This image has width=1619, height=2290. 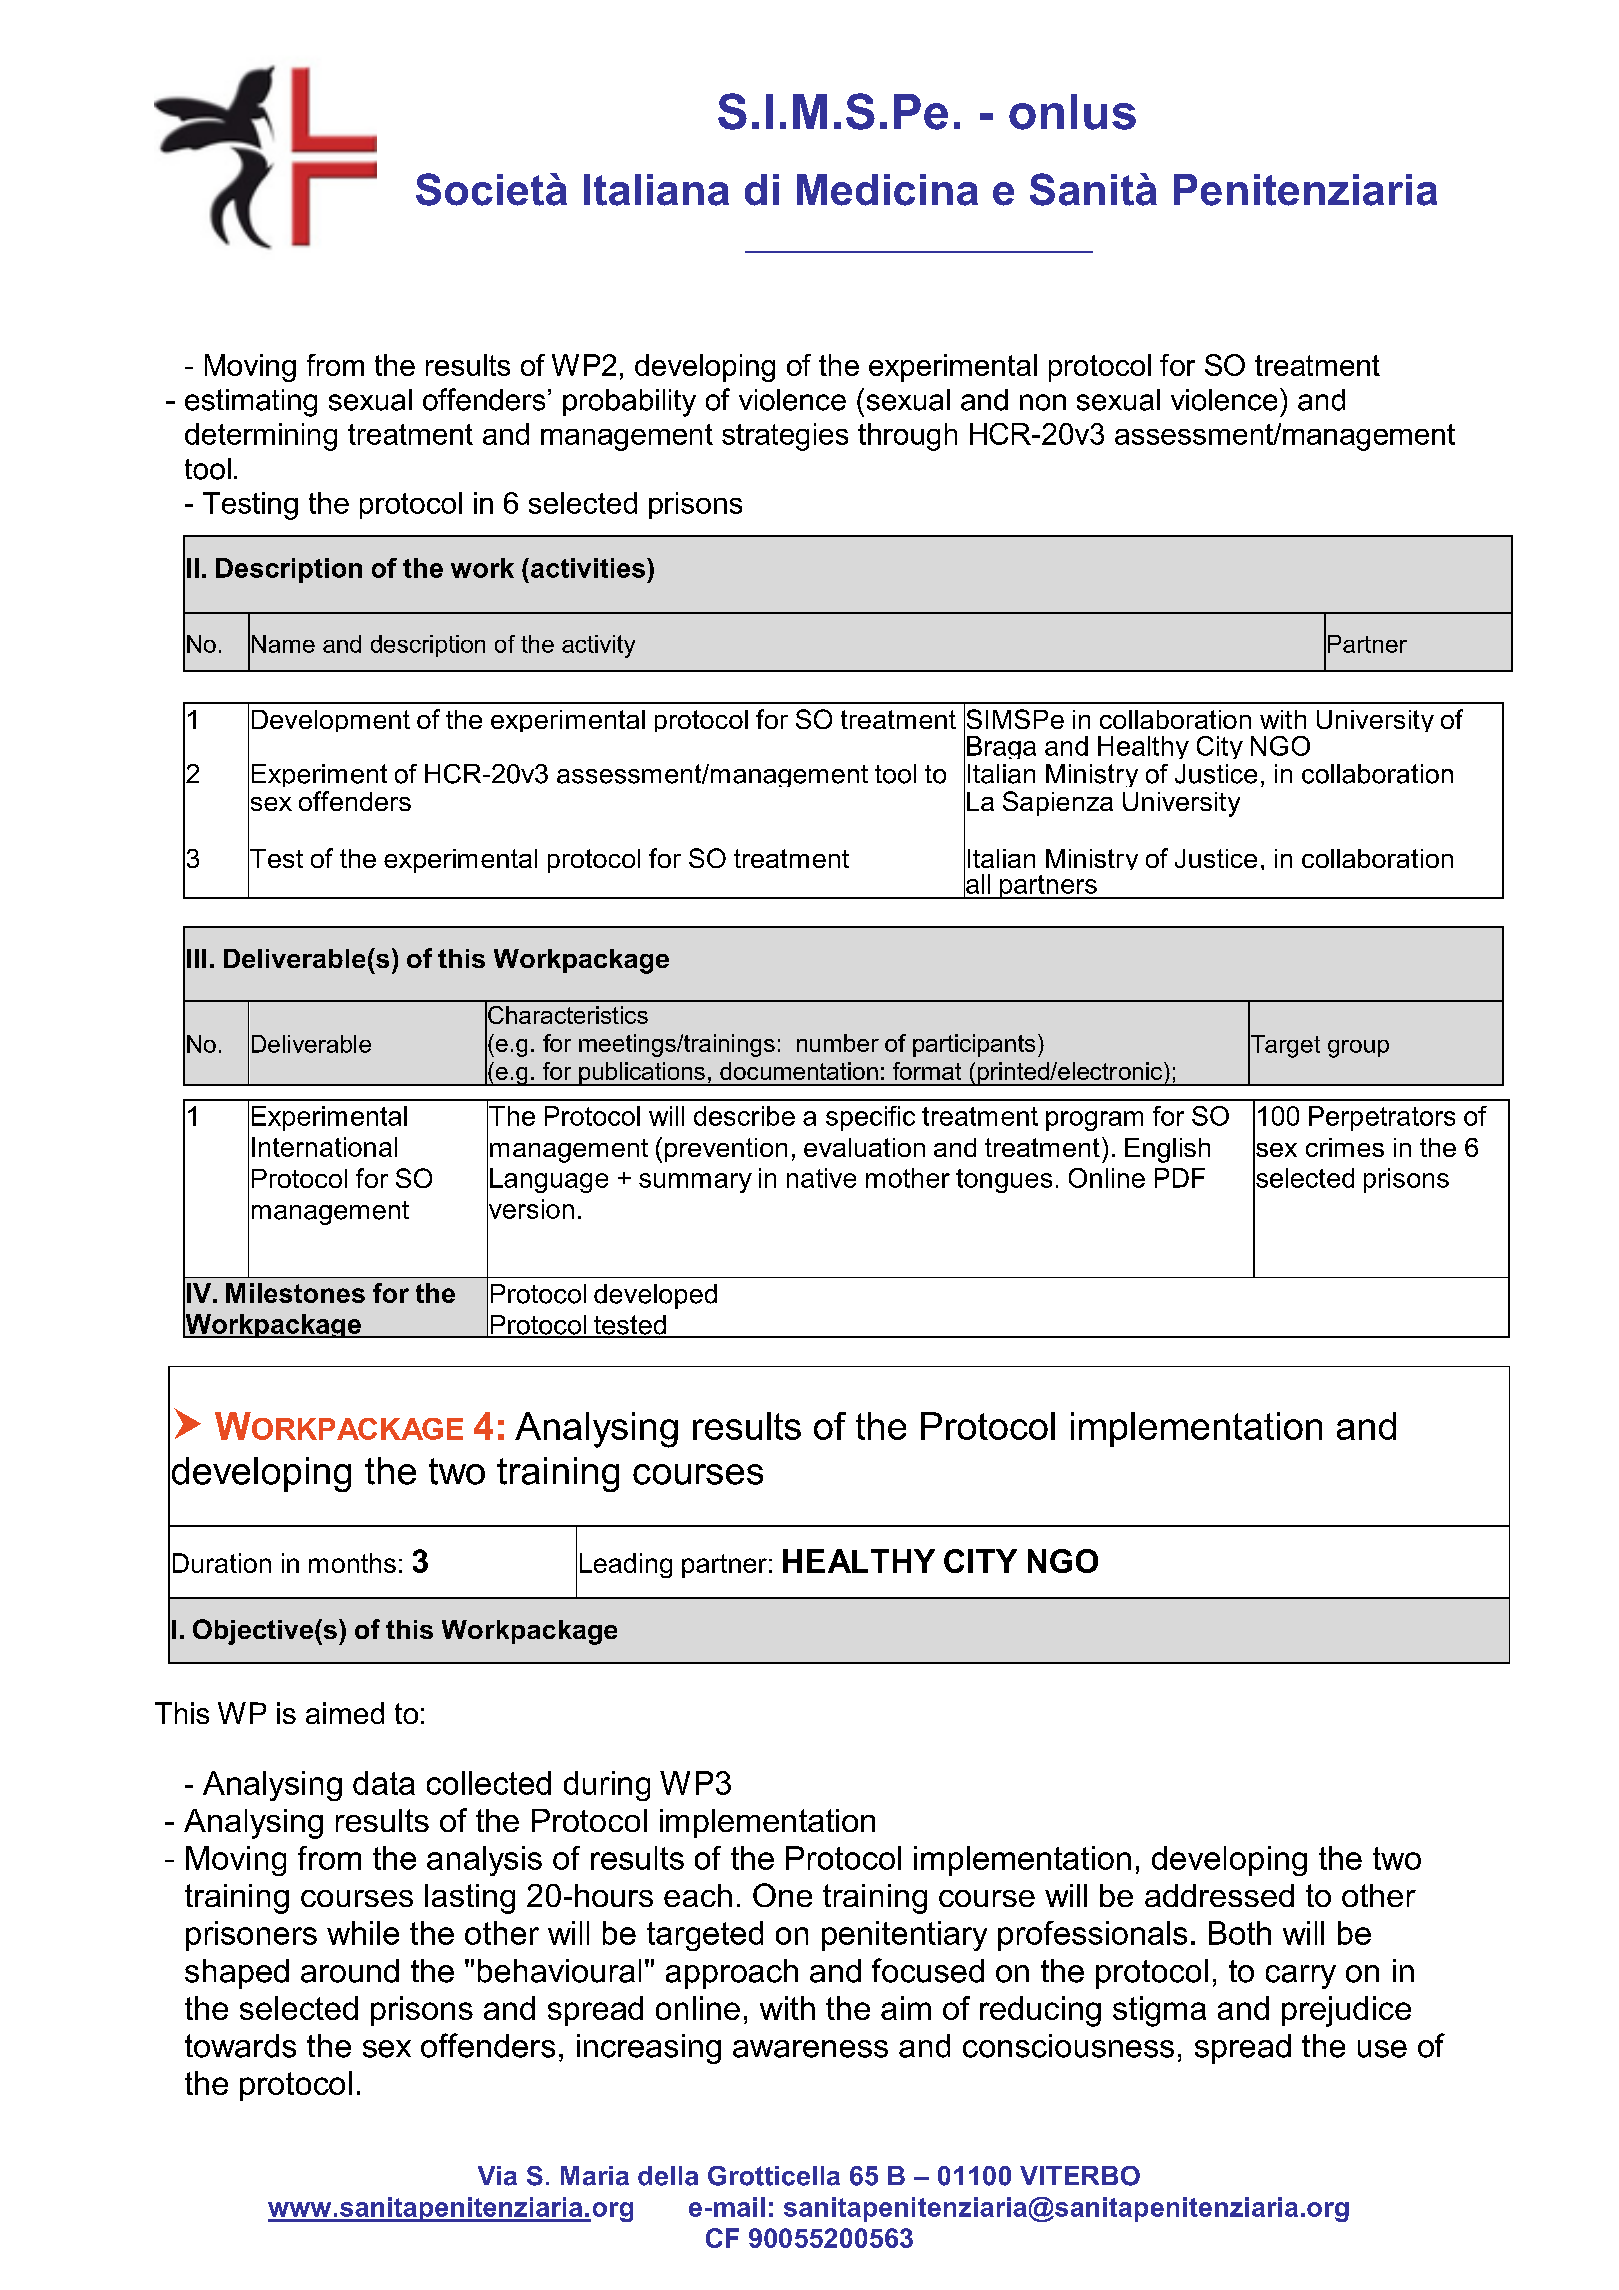 I want to click on stigma, so click(x=1159, y=2011).
